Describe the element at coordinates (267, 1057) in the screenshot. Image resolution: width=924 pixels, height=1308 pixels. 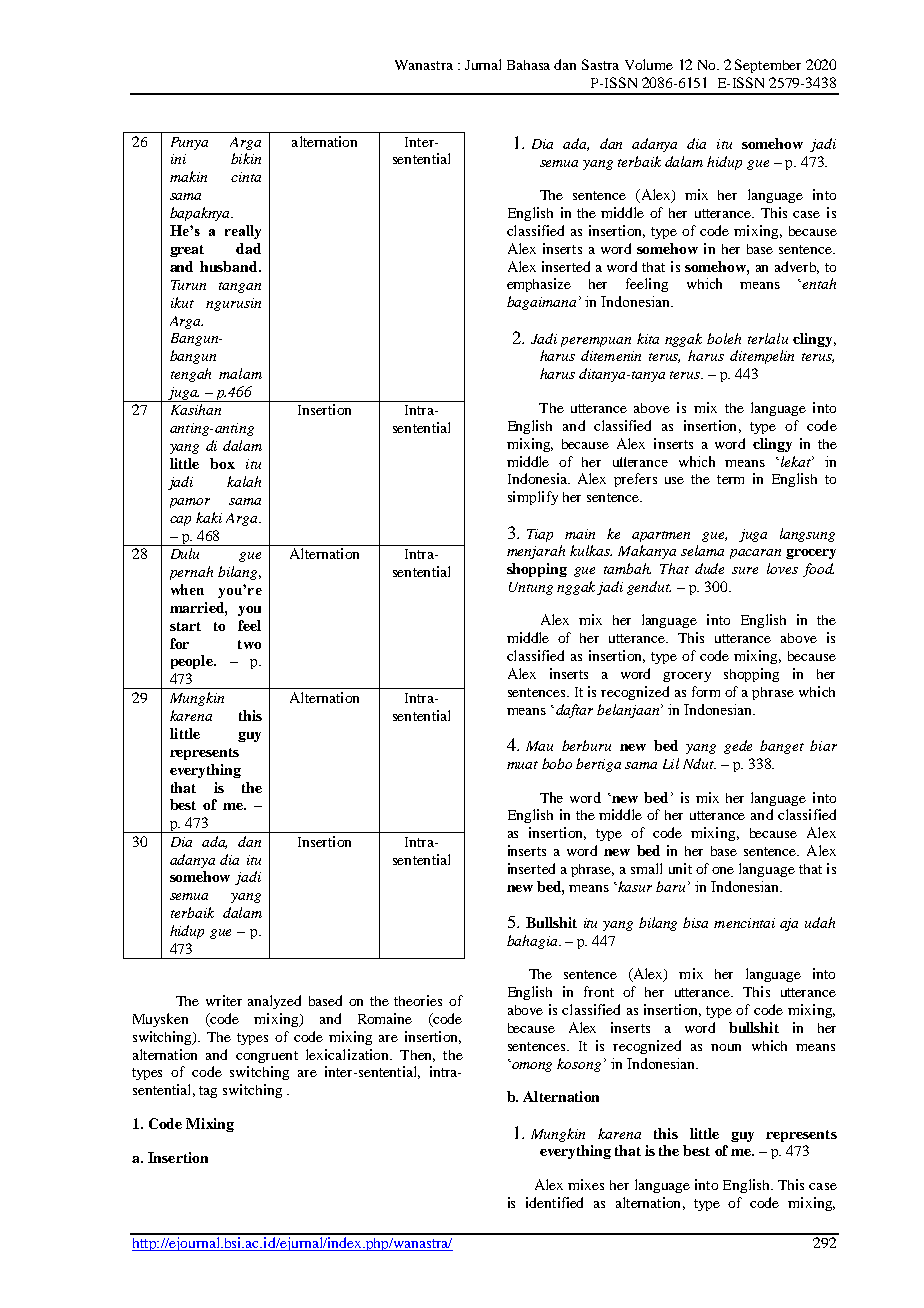
I see `congruent` at that location.
